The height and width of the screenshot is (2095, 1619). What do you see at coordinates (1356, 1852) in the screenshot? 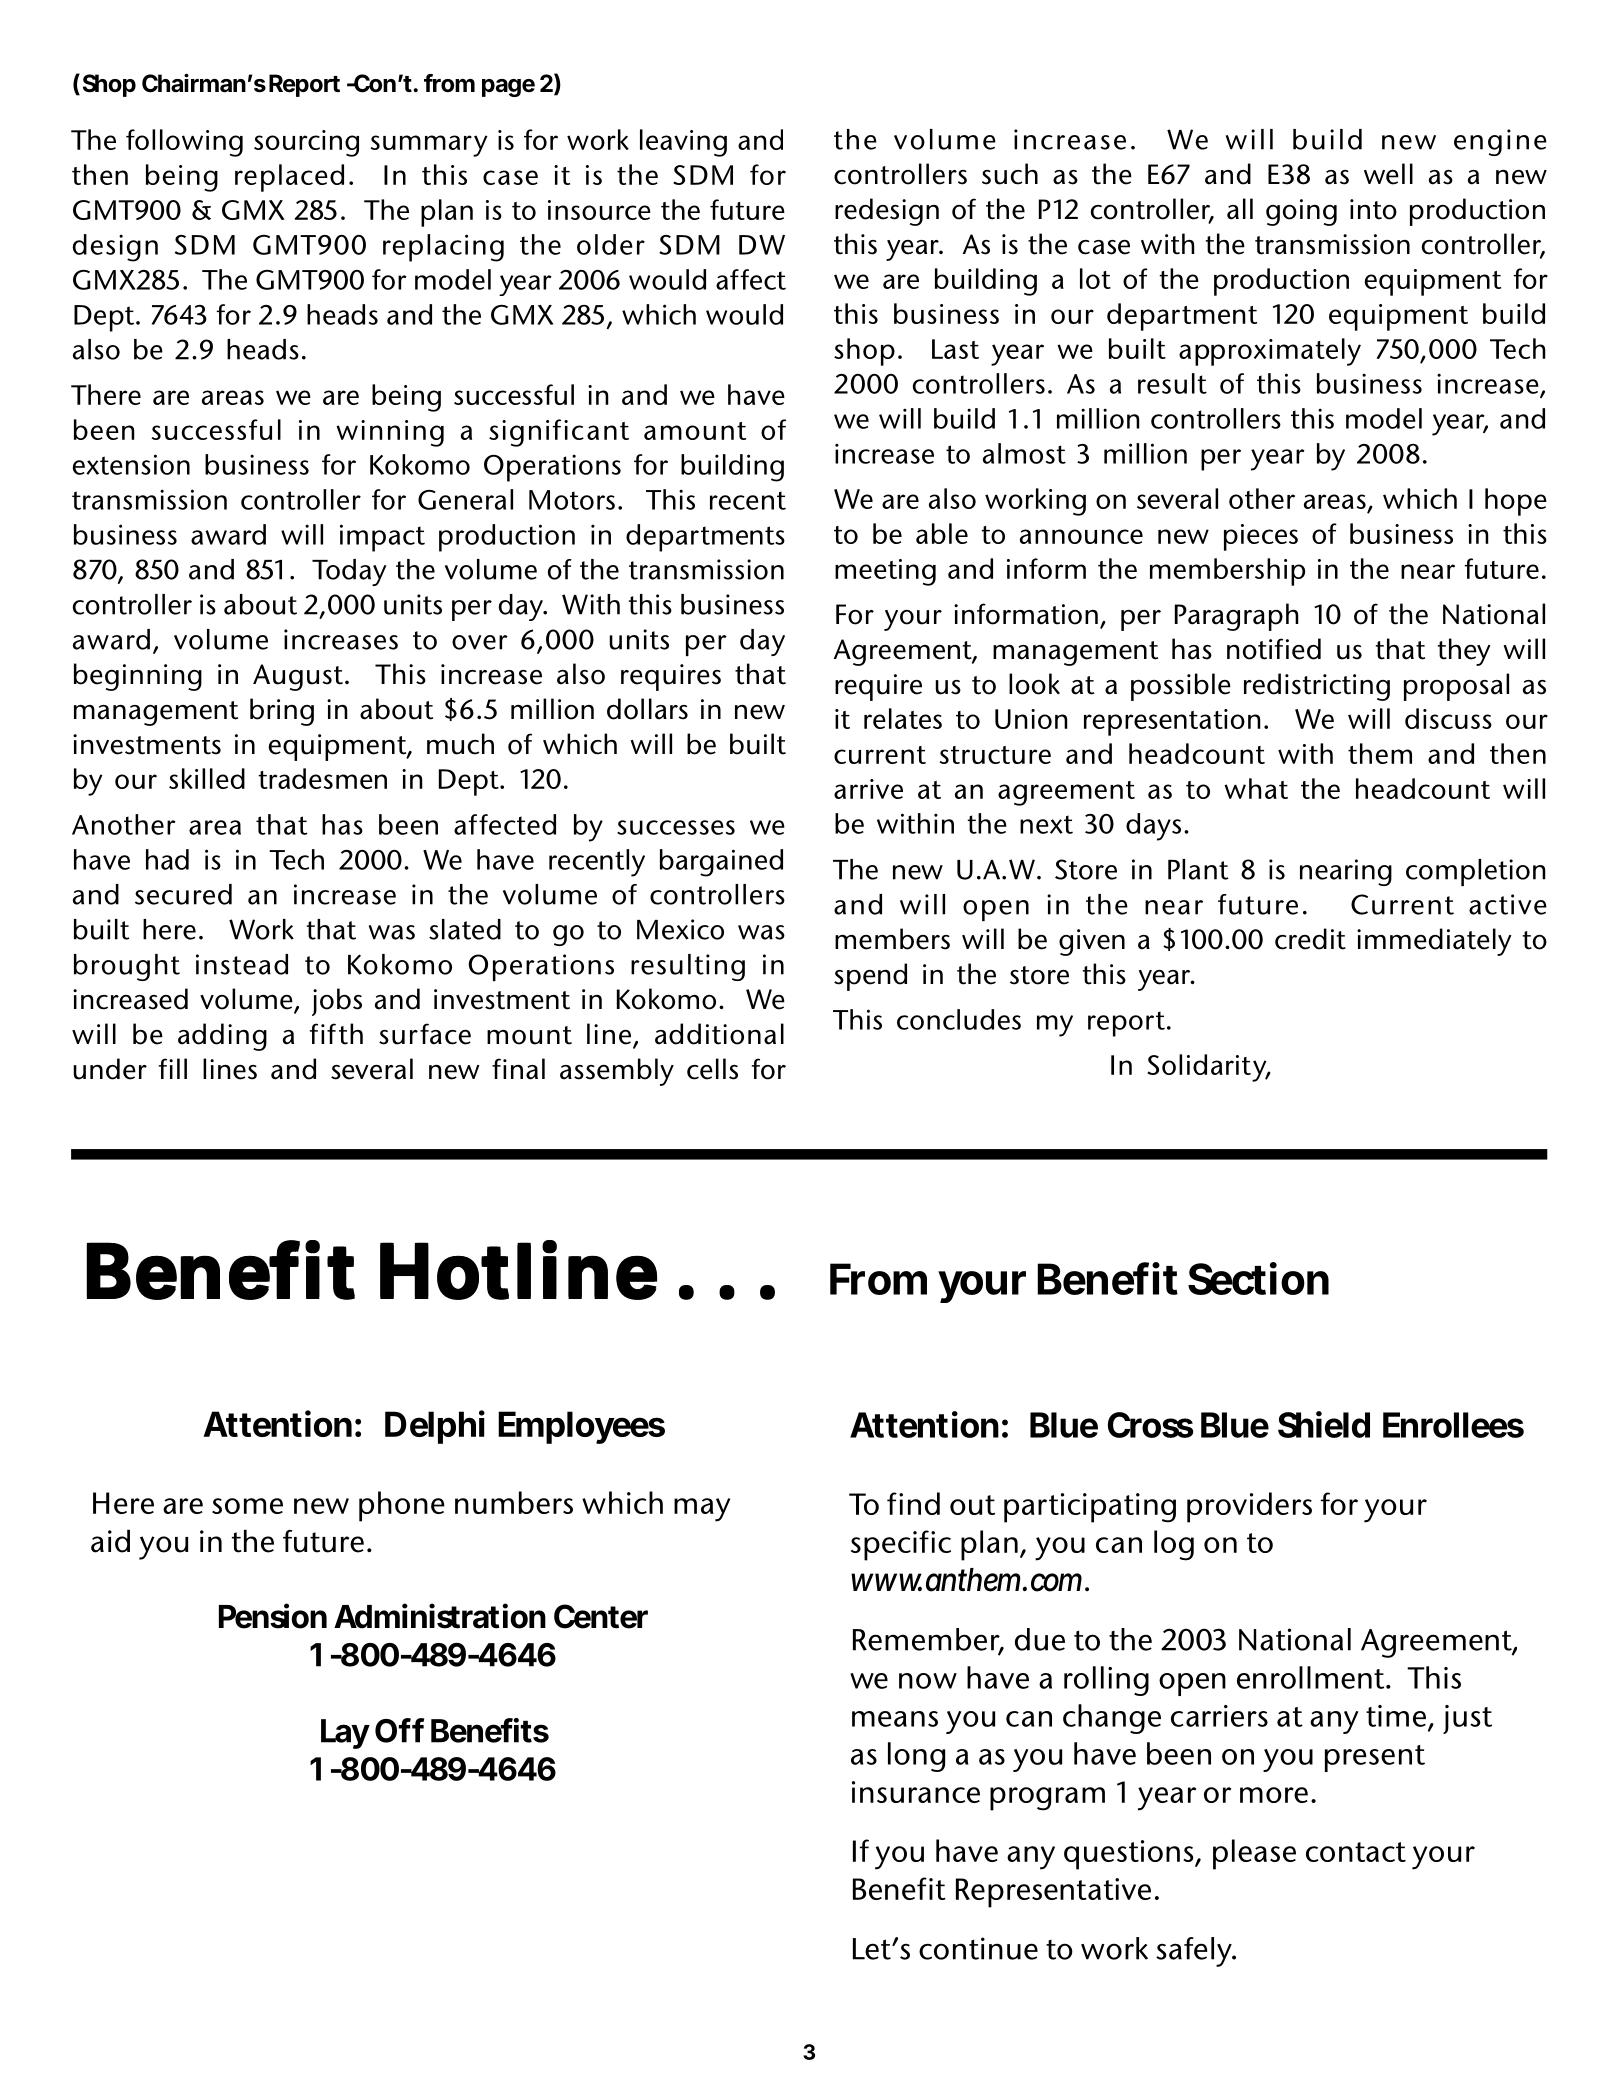
I see `contact` at bounding box center [1356, 1852].
